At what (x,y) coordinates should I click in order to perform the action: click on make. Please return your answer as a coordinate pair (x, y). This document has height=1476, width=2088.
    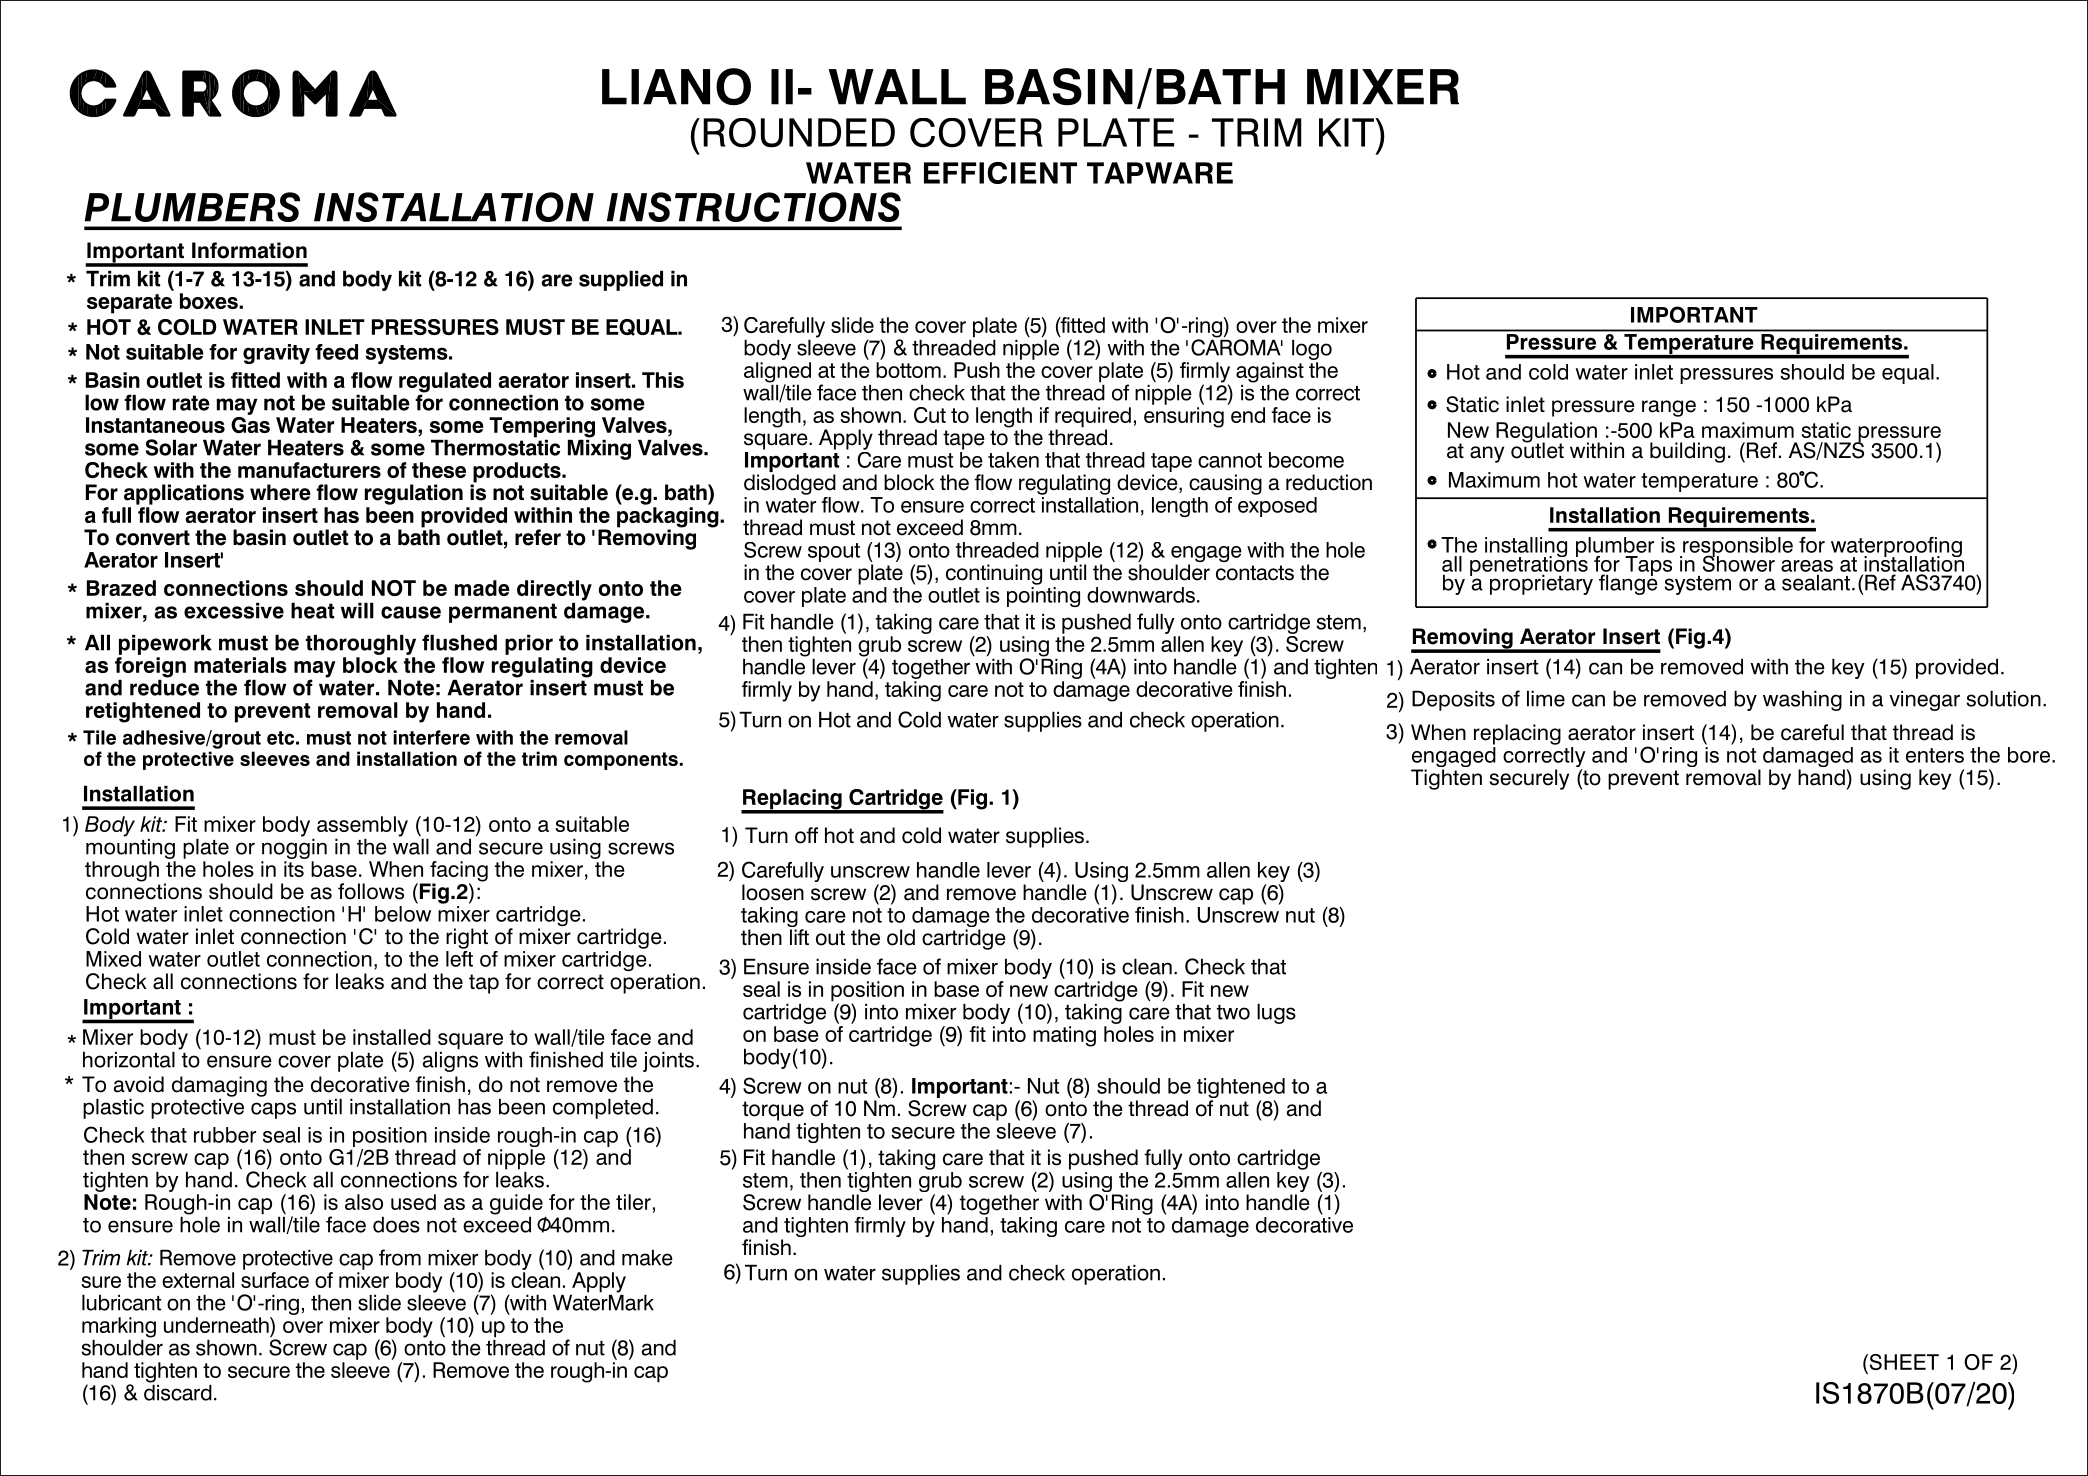
    Looking at the image, I should click on (647, 1257).
